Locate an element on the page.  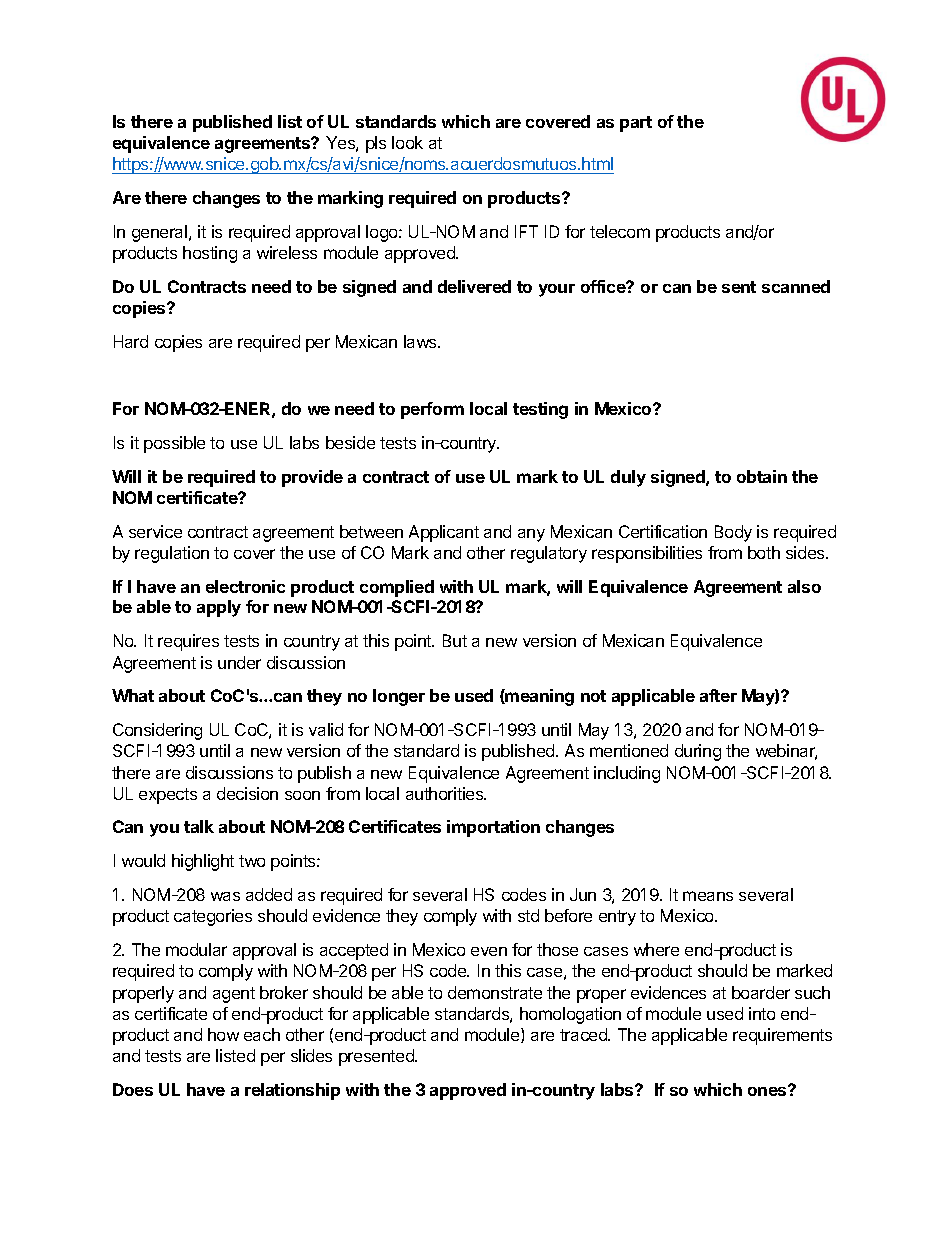
part is located at coordinates (636, 124).
